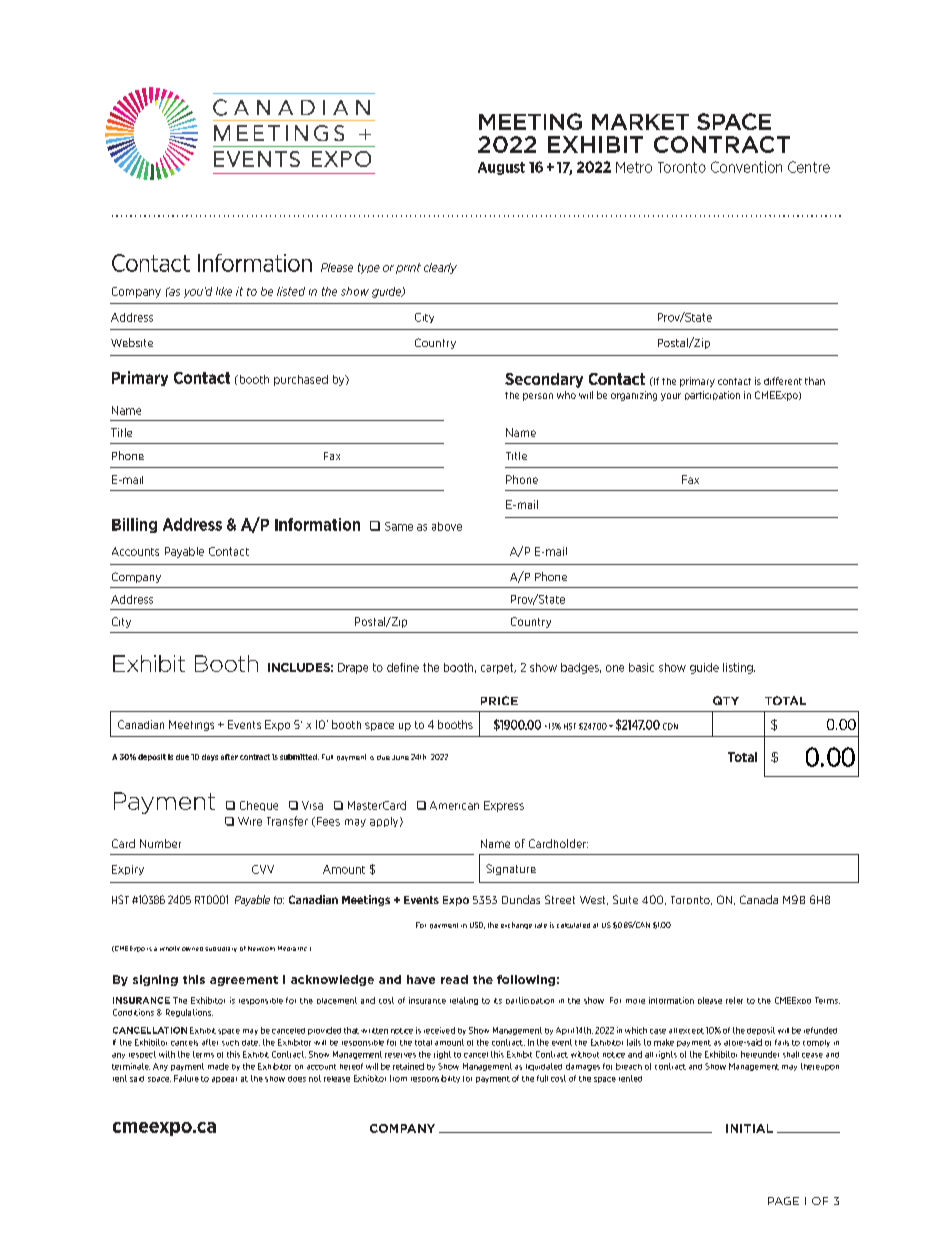 The height and width of the screenshot is (1233, 952). I want to click on appear, so click(224, 1080).
